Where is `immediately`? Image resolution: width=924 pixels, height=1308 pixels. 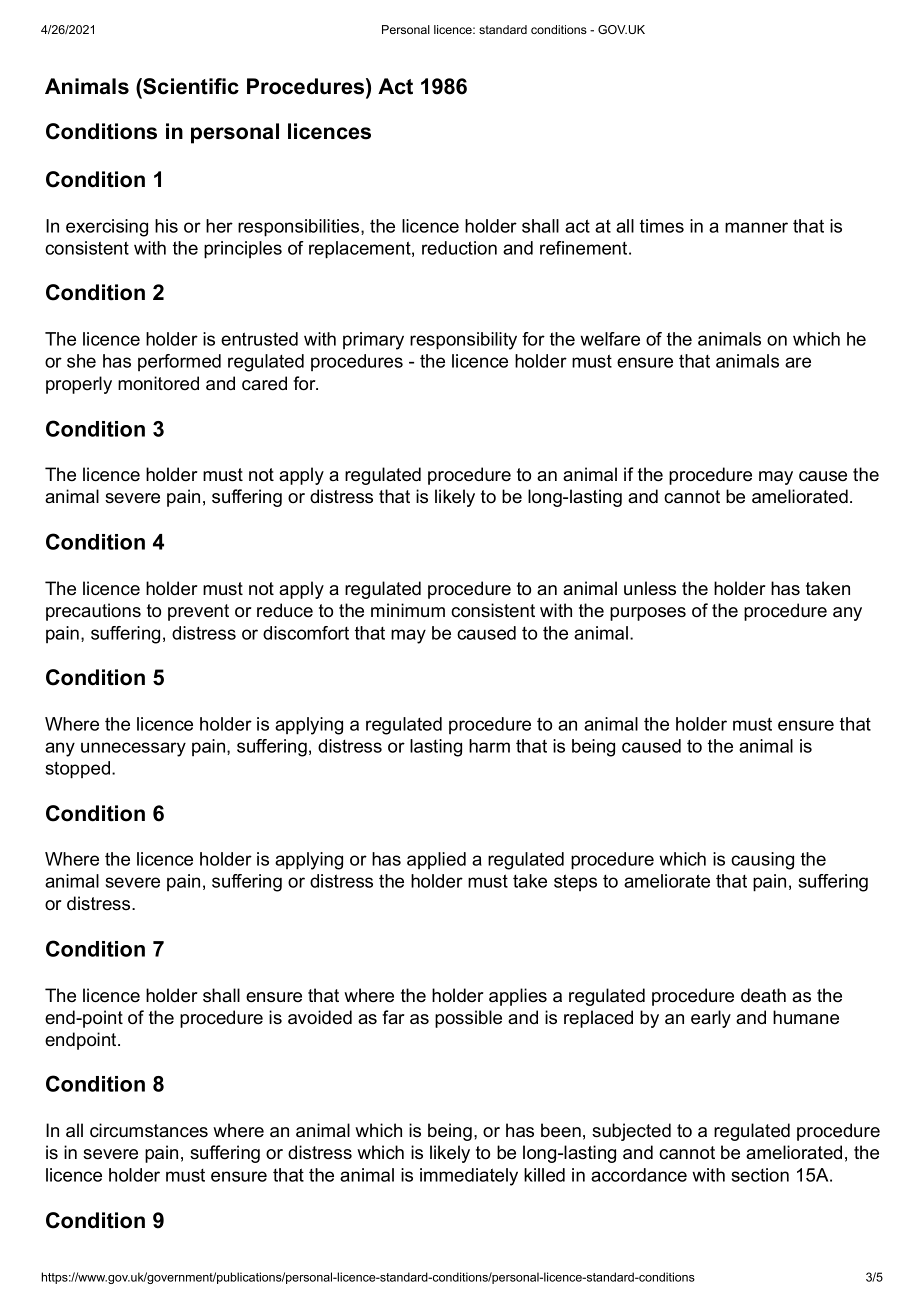
immediately is located at coordinates (469, 1177).
